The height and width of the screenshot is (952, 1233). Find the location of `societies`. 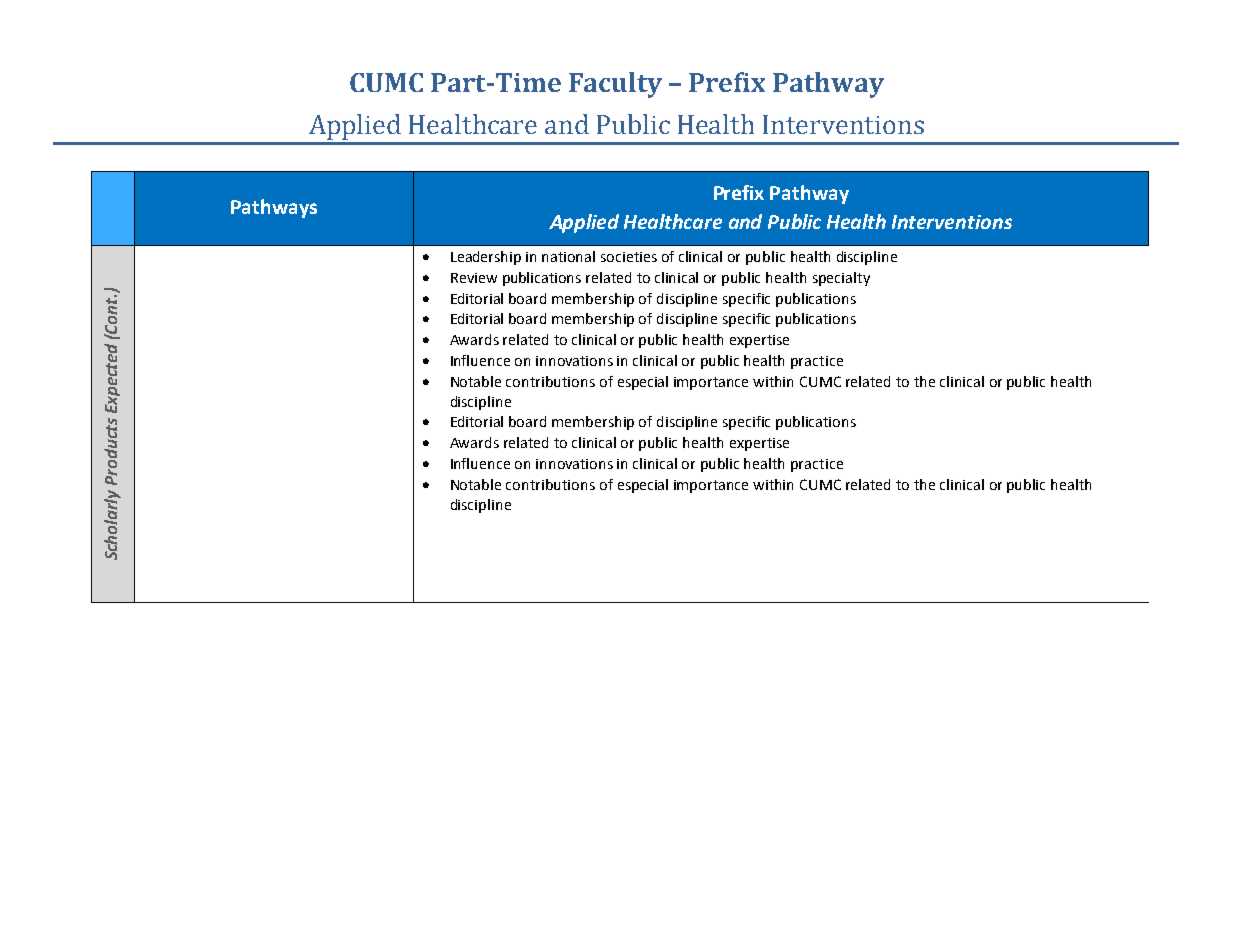

societies is located at coordinates (629, 257).
